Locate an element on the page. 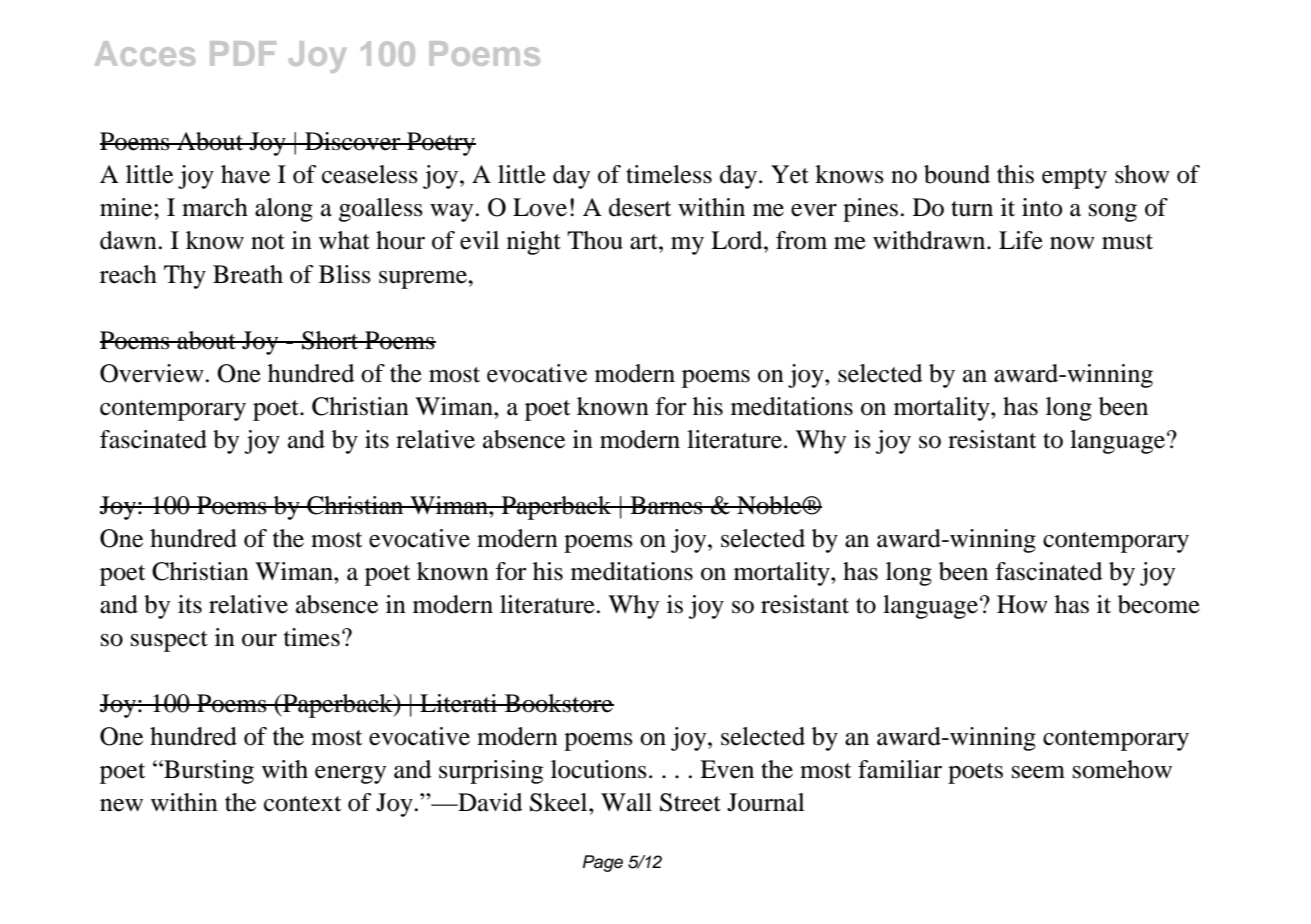 Image resolution: width=1311 pixels, height=924 pixels. seem is located at coordinates (1038, 772).
